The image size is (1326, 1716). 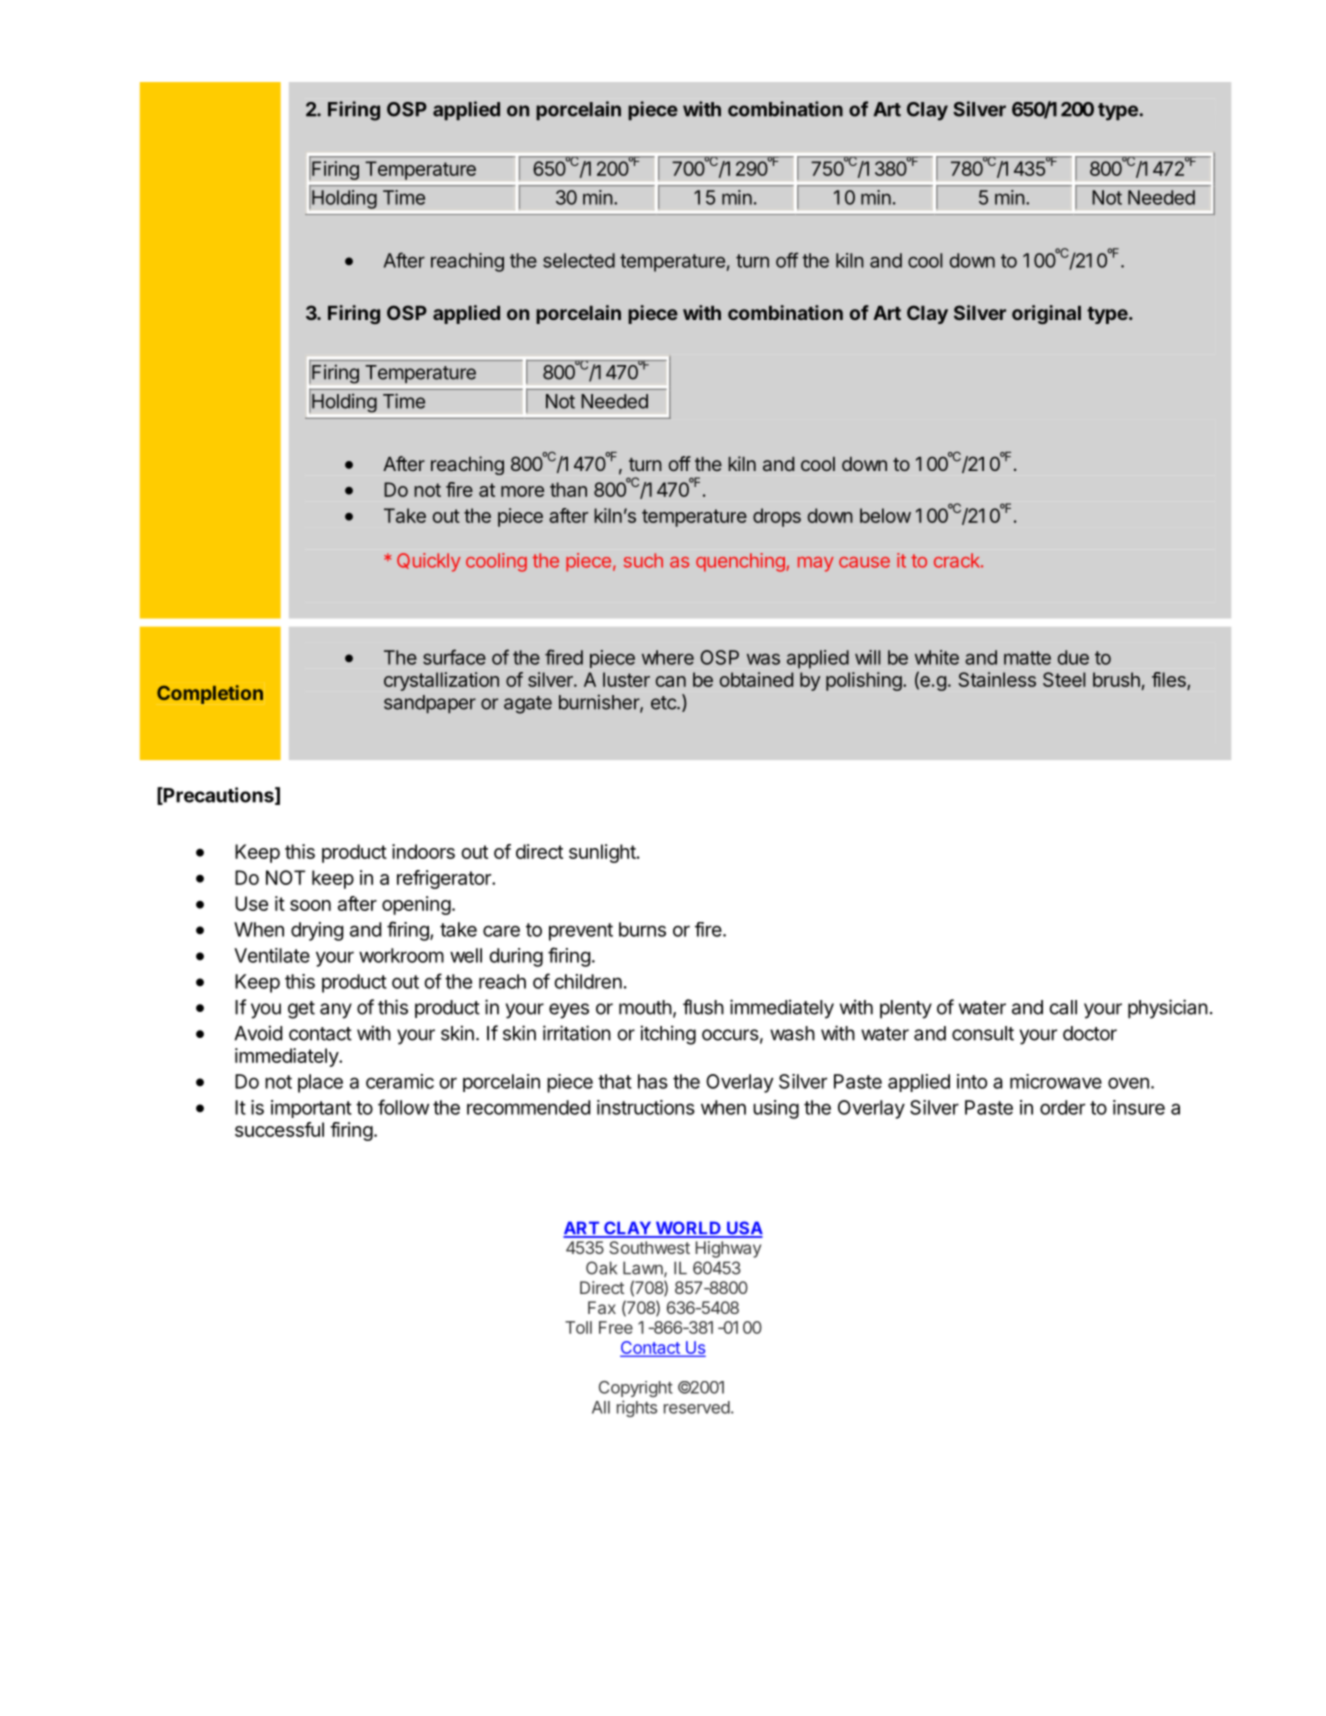 I want to click on reserved, so click(x=697, y=1407).
